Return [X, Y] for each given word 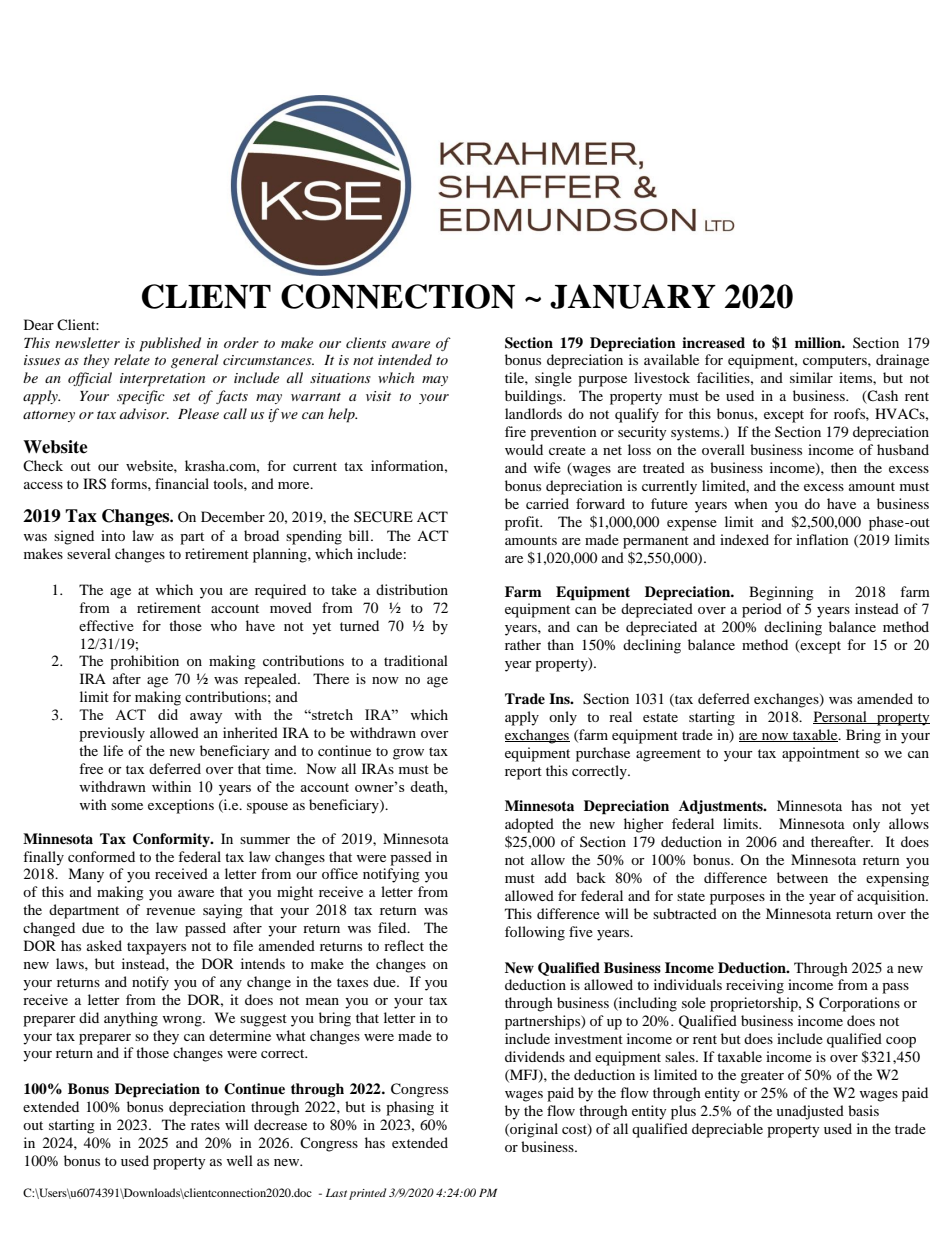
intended [405, 359]
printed [367, 1194]
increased [713, 342]
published [170, 344]
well [239, 1160]
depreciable [727, 1130]
